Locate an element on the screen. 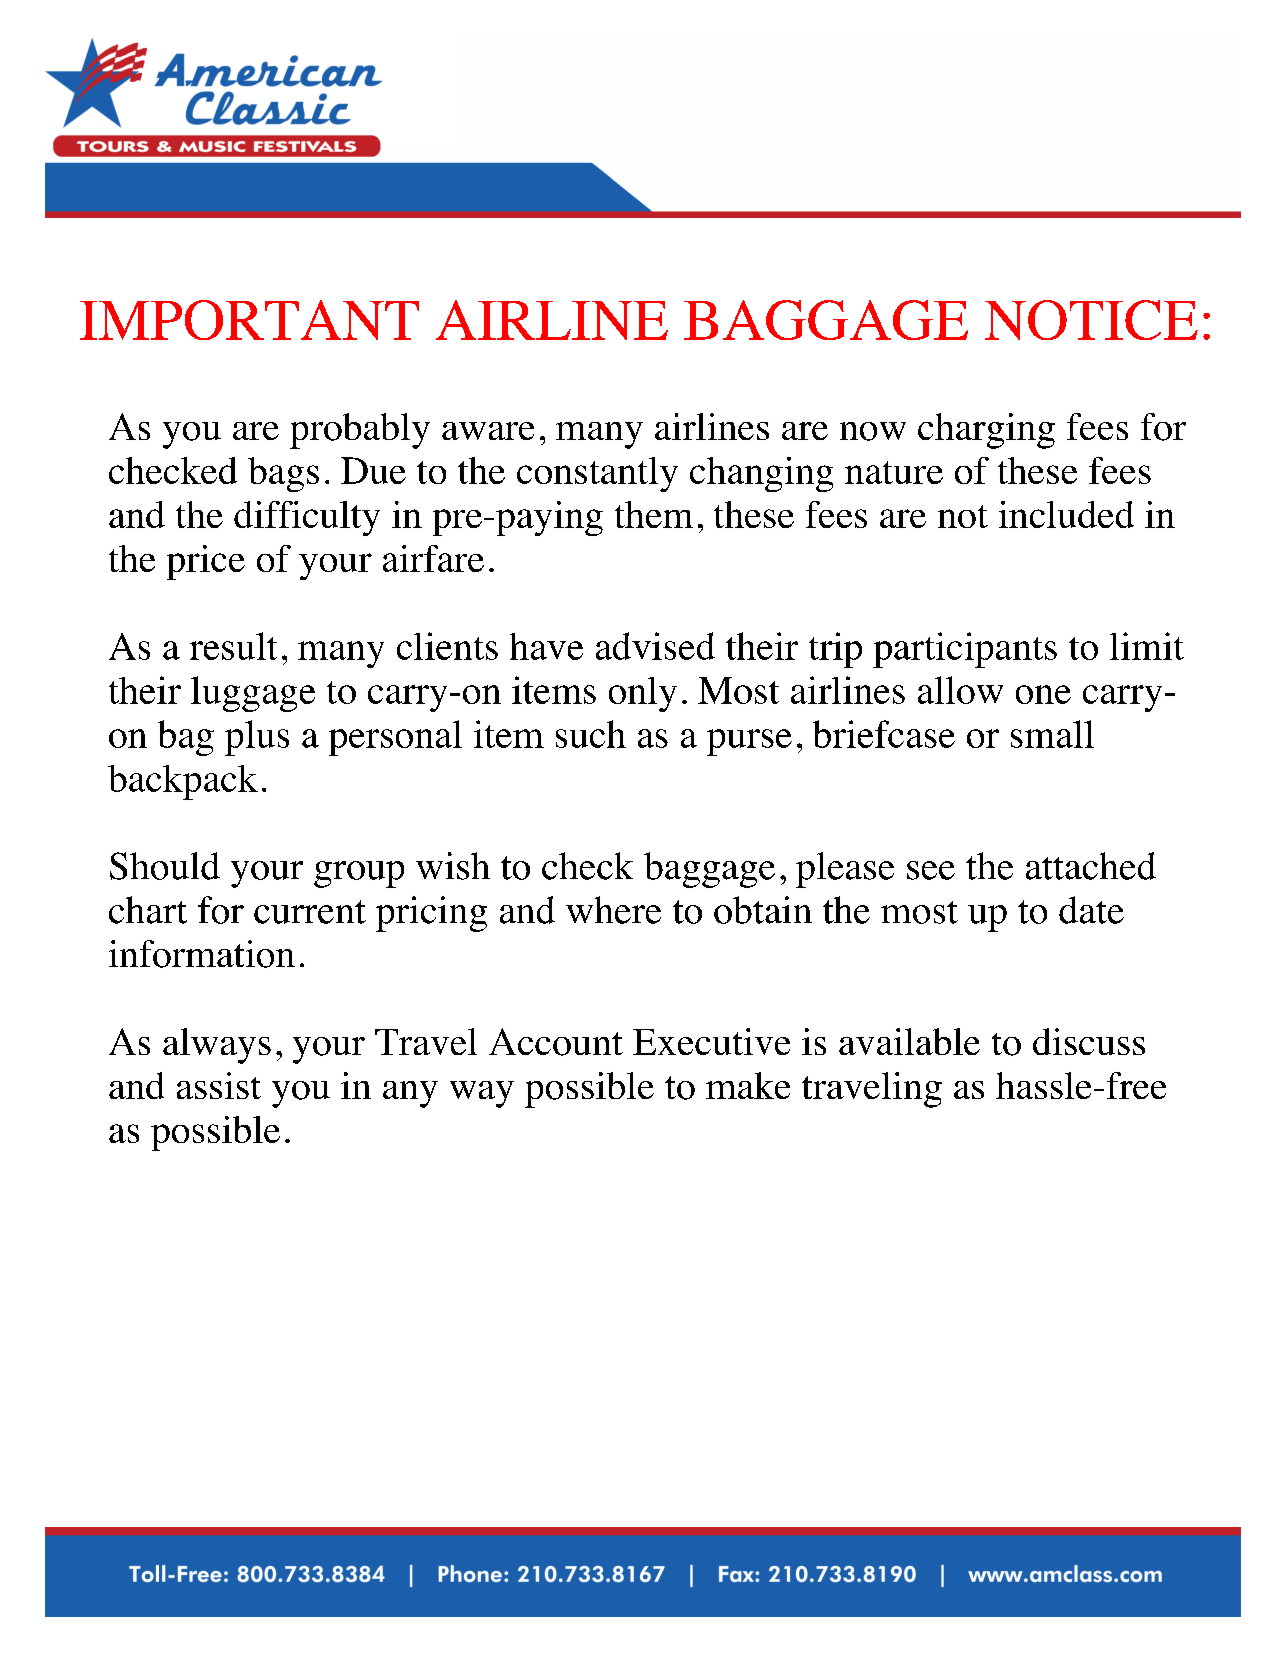 The height and width of the screenshot is (1655, 1279). them is located at coordinates (654, 514).
